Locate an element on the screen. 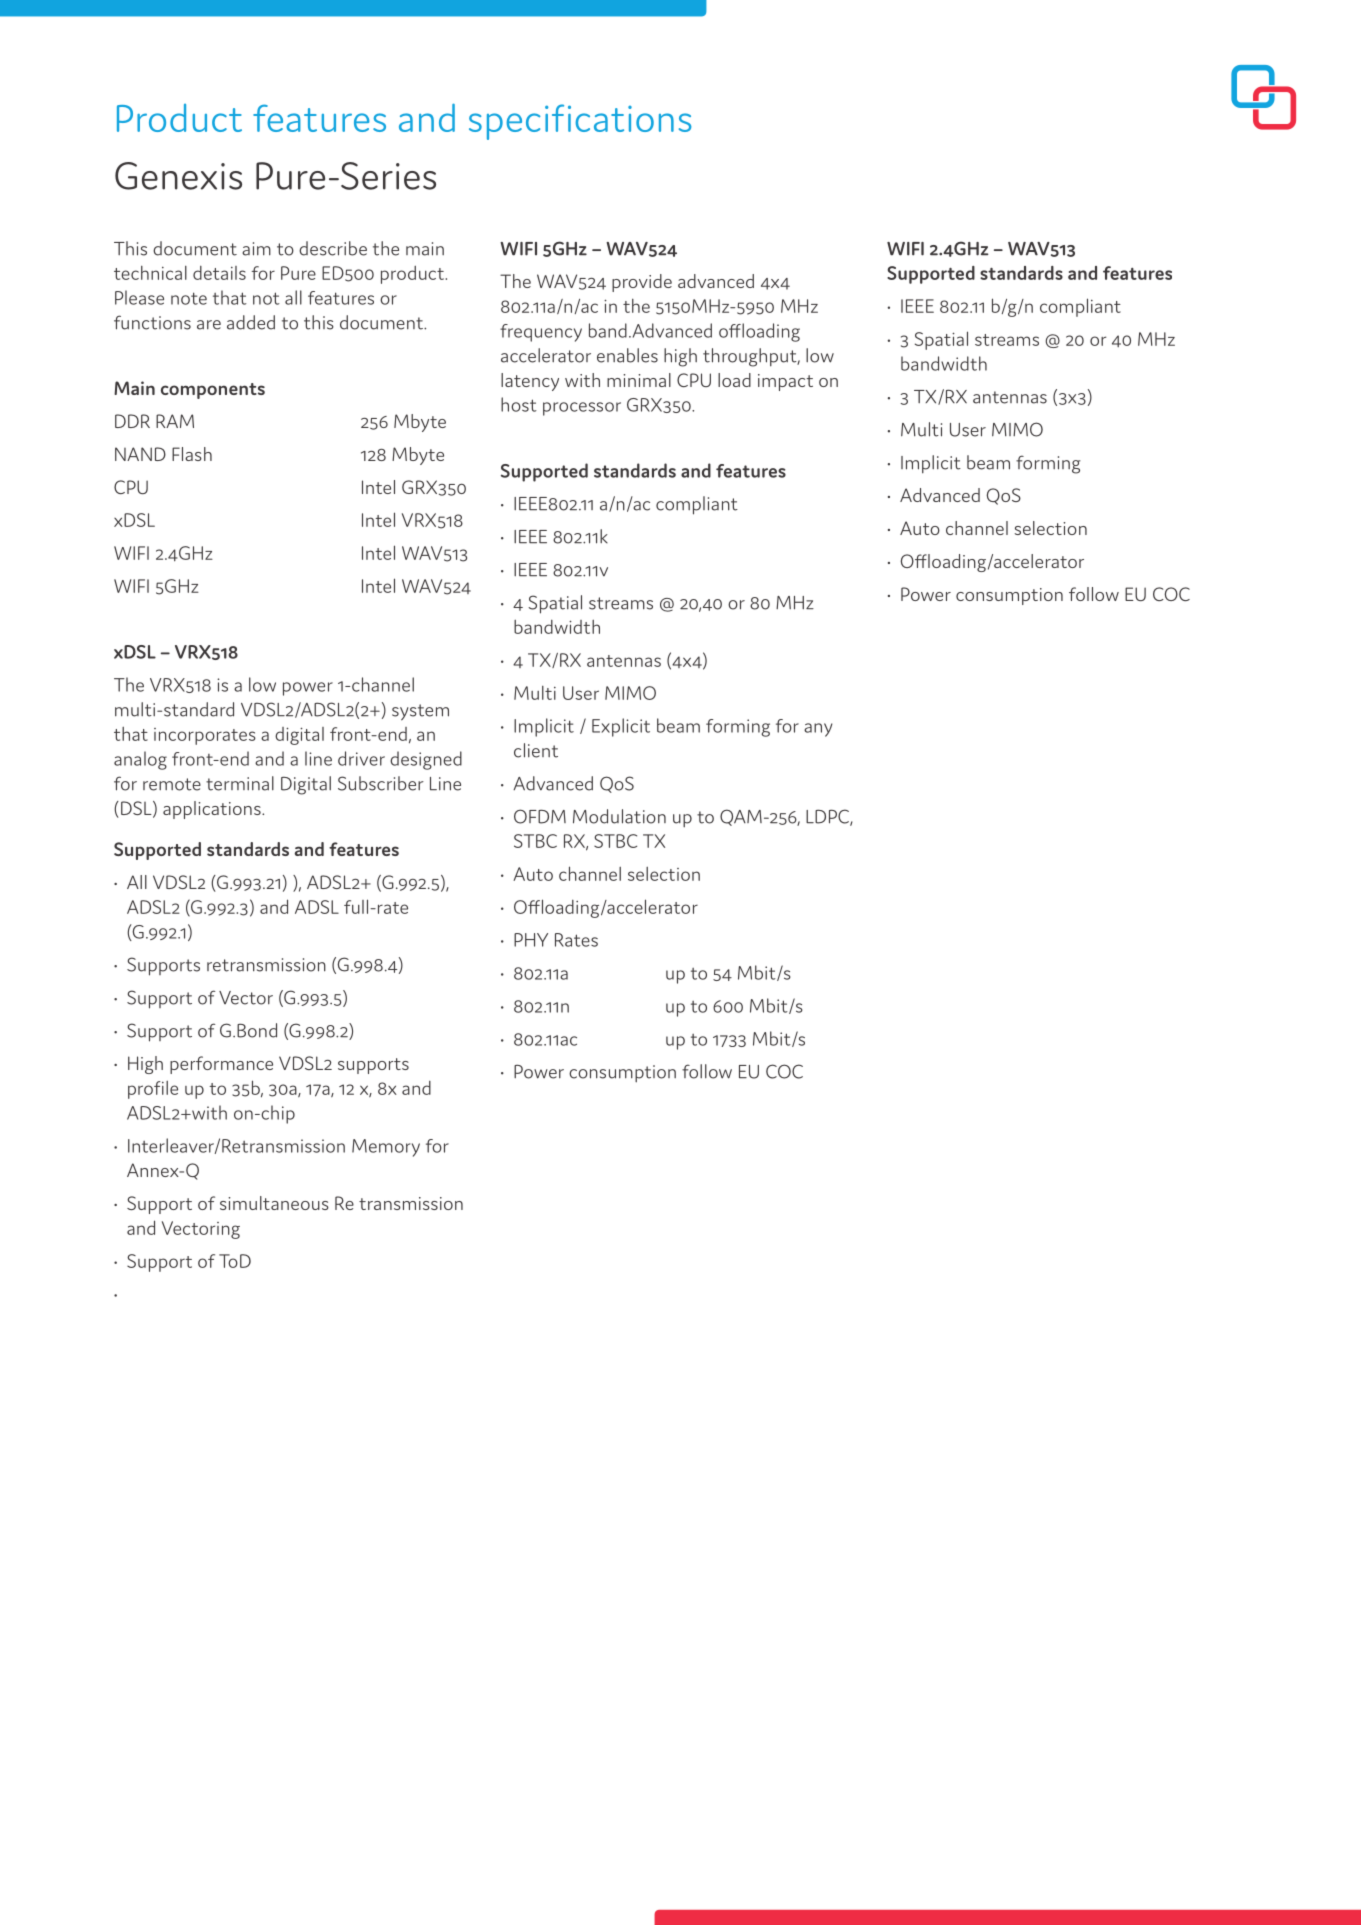  system is located at coordinates (420, 712).
